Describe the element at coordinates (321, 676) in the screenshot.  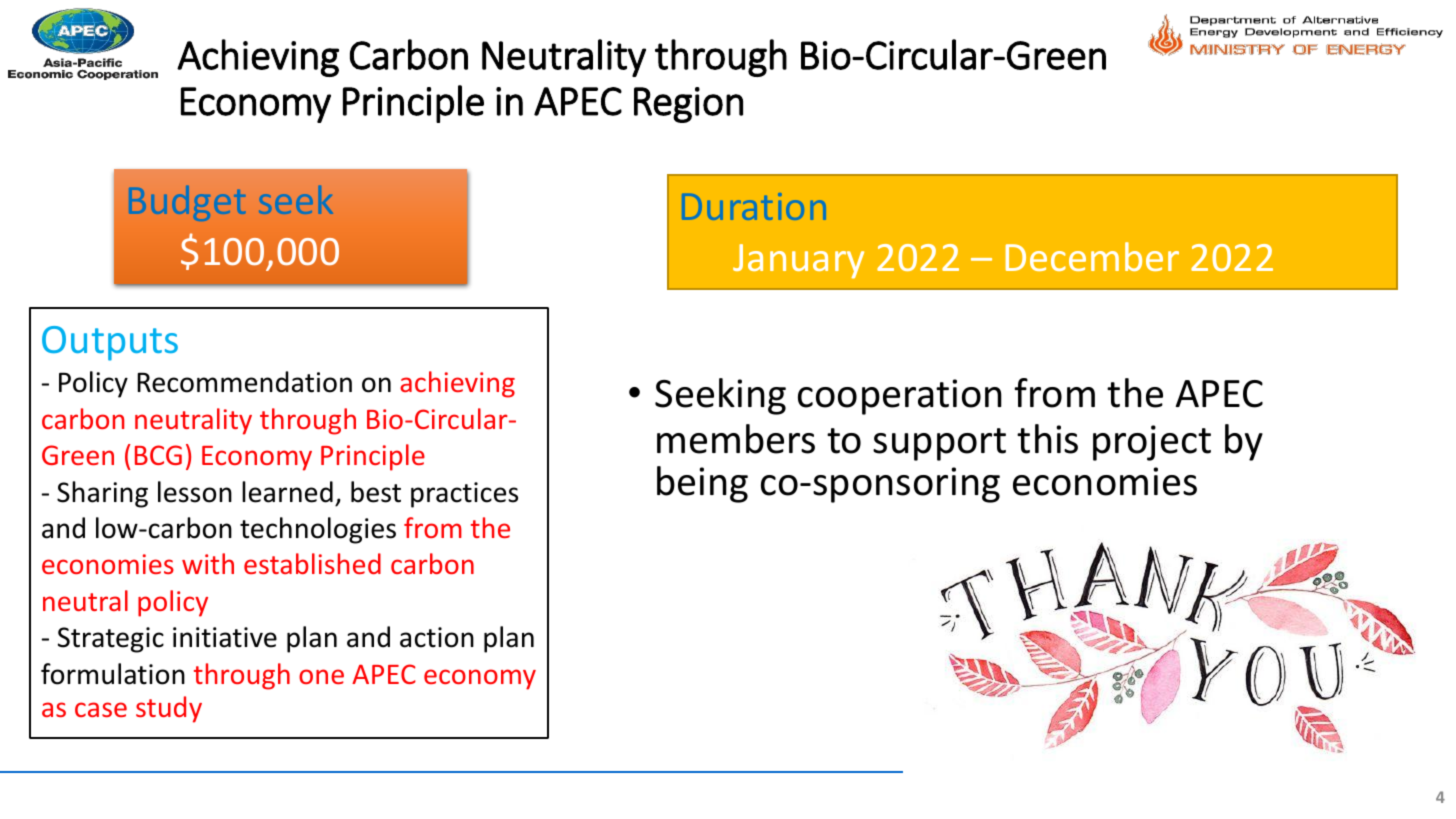
I see `one` at that location.
